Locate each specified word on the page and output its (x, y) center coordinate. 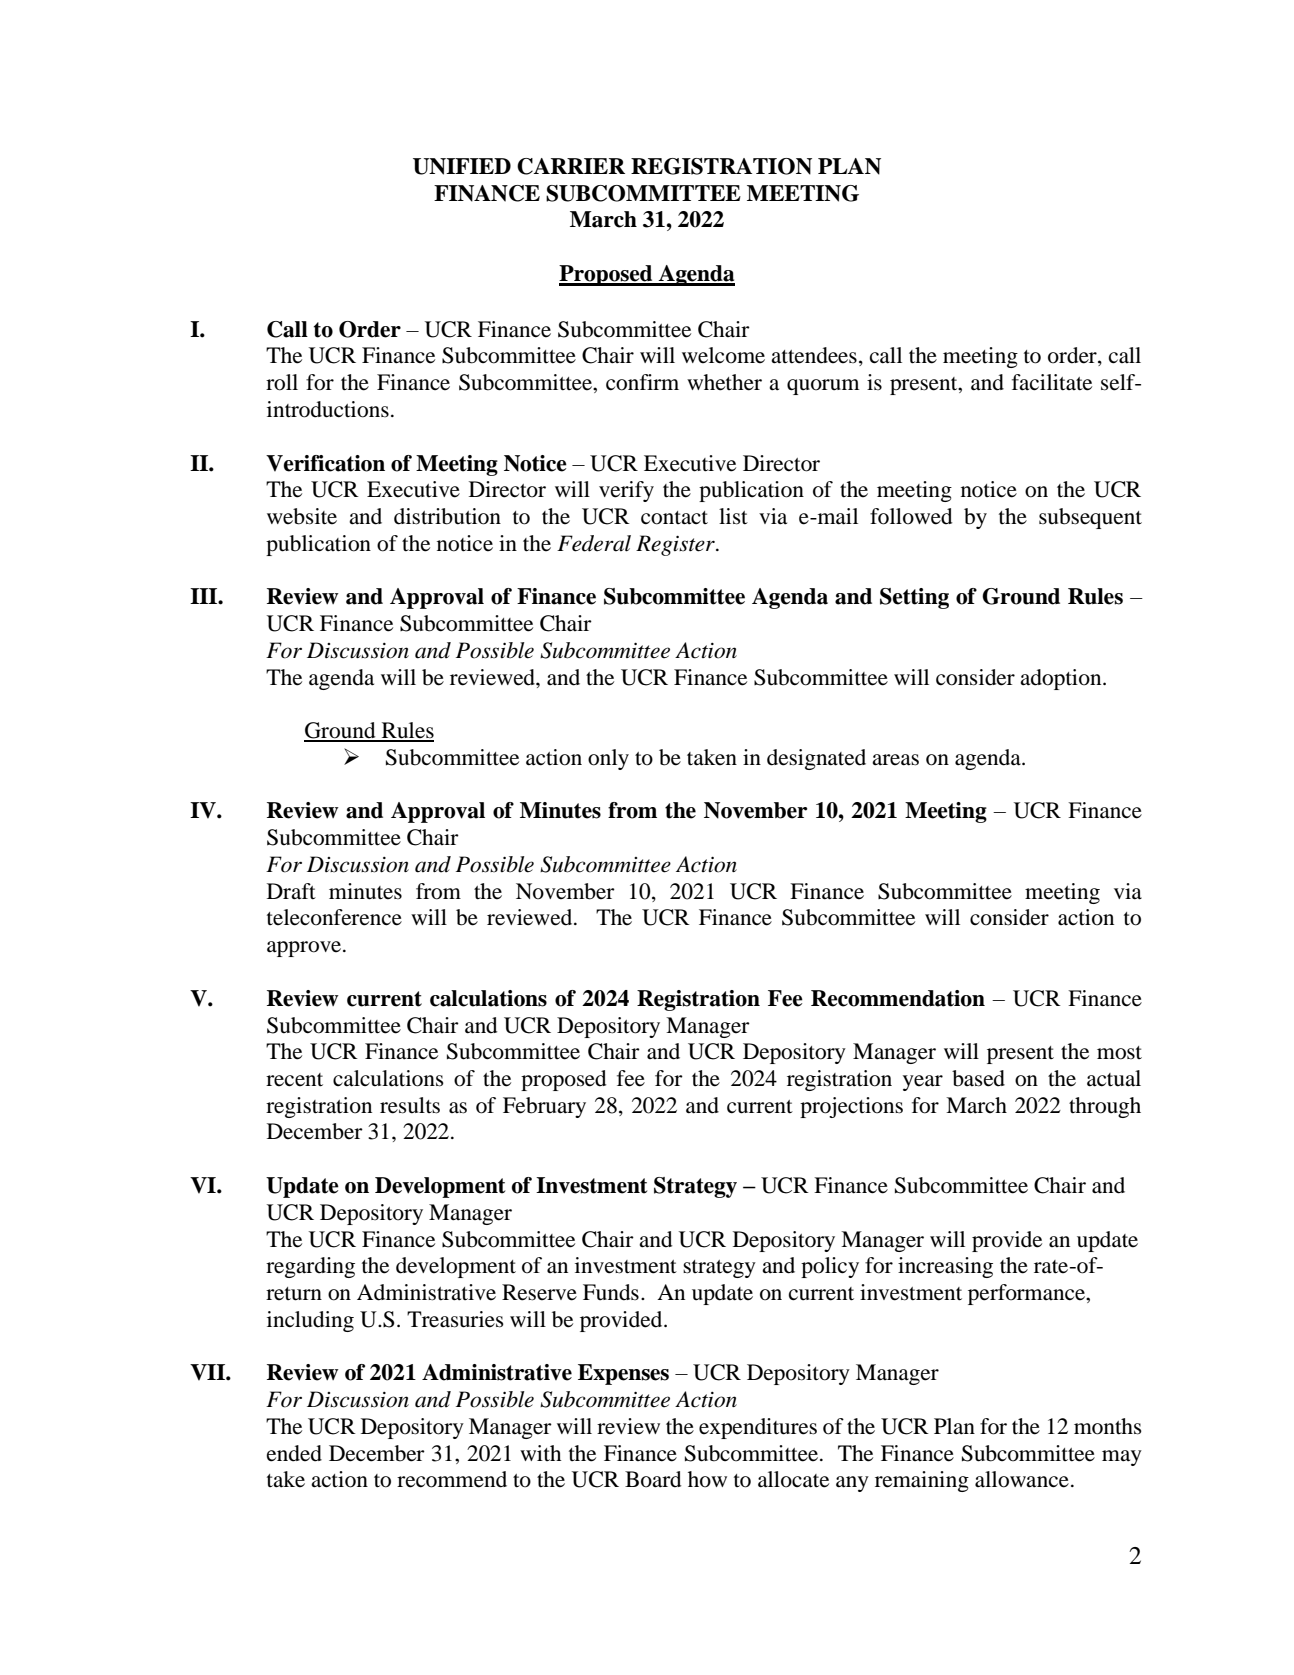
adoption (1062, 679)
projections (851, 1107)
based (978, 1078)
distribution (447, 516)
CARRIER (571, 166)
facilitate (1052, 382)
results (410, 1105)
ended (294, 1453)
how (707, 1479)
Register (676, 545)
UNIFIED (462, 166)
